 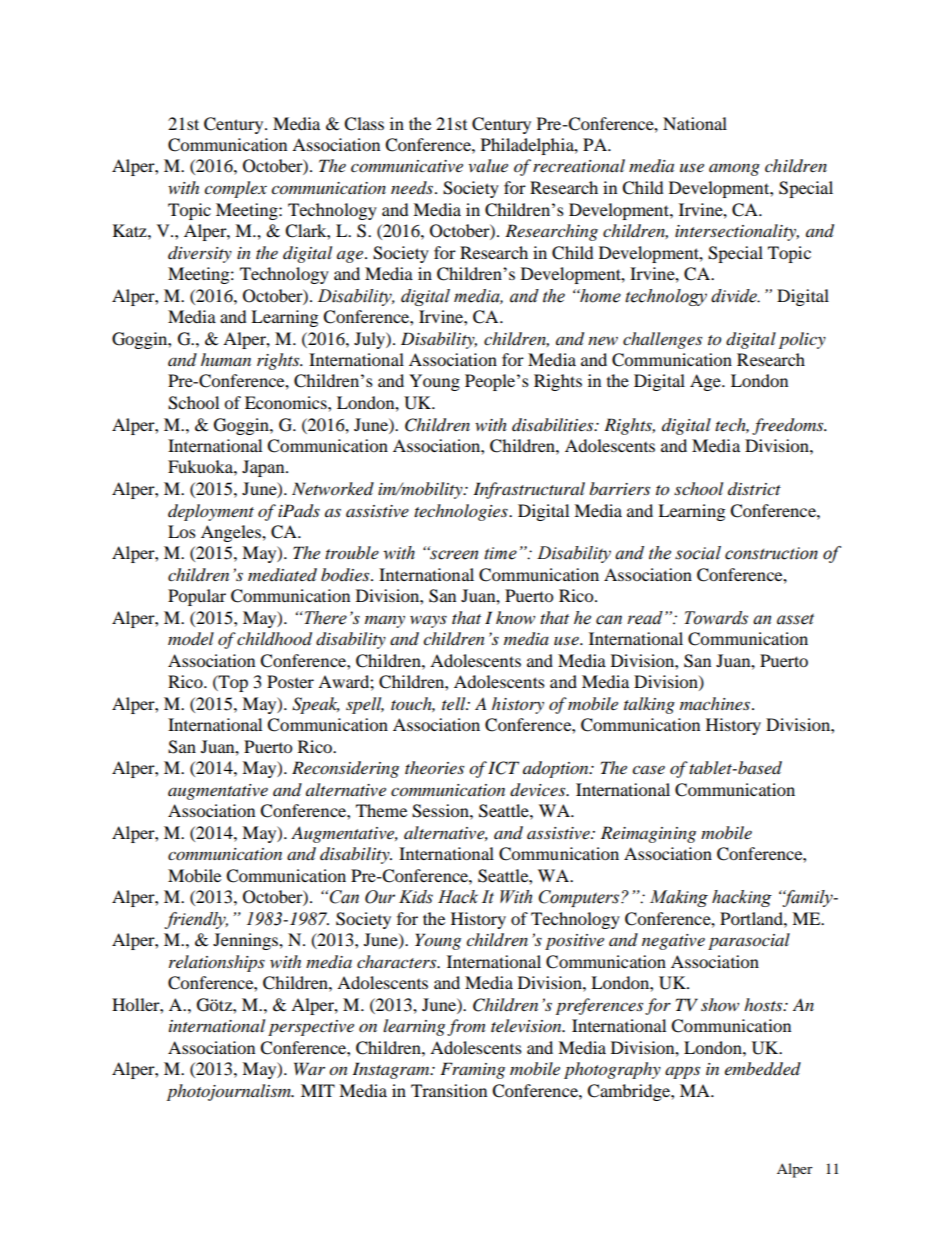 What do you see at coordinates (734, 169) in the screenshot?
I see `among` at bounding box center [734, 169].
